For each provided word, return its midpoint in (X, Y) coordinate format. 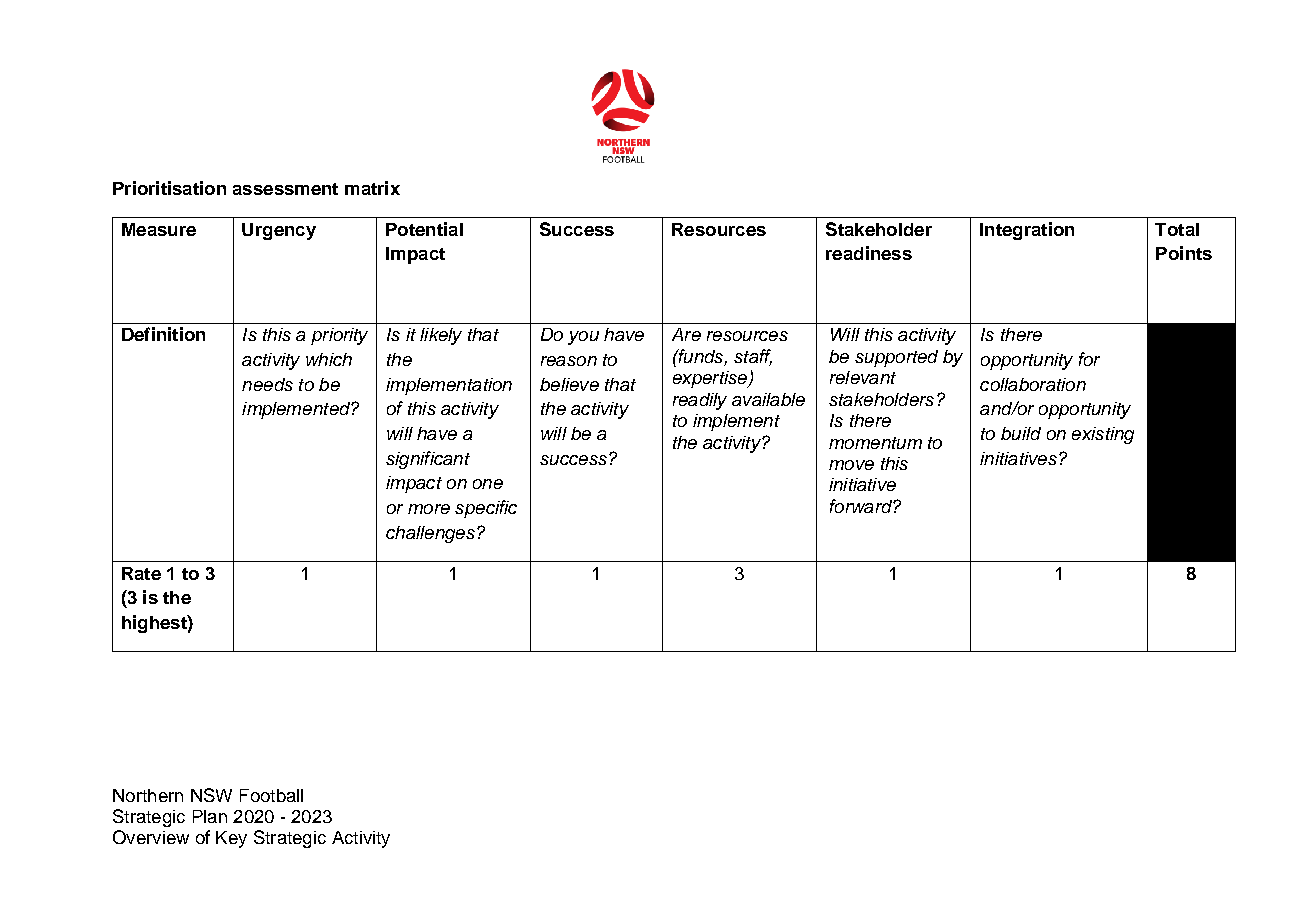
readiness (869, 253)
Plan (210, 816)
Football (271, 795)
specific (486, 509)
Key (231, 839)
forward (862, 506)
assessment (285, 189)
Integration (1027, 231)
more (429, 509)
